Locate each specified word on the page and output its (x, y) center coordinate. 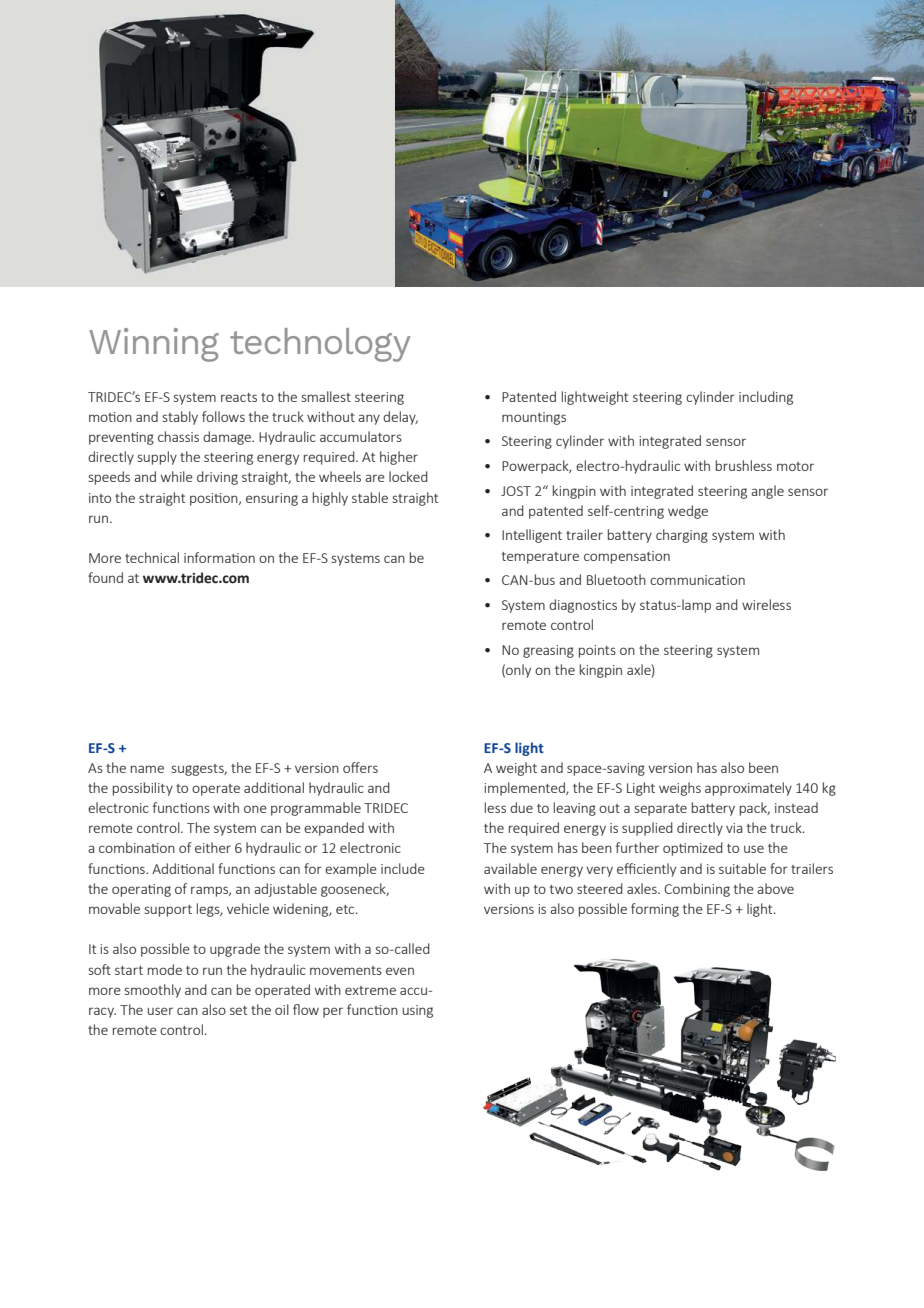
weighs (680, 789)
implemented (525, 789)
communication (697, 580)
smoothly (153, 991)
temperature (540, 558)
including (766, 398)
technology (320, 345)
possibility (143, 789)
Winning (154, 345)
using (417, 1011)
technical (152, 557)
